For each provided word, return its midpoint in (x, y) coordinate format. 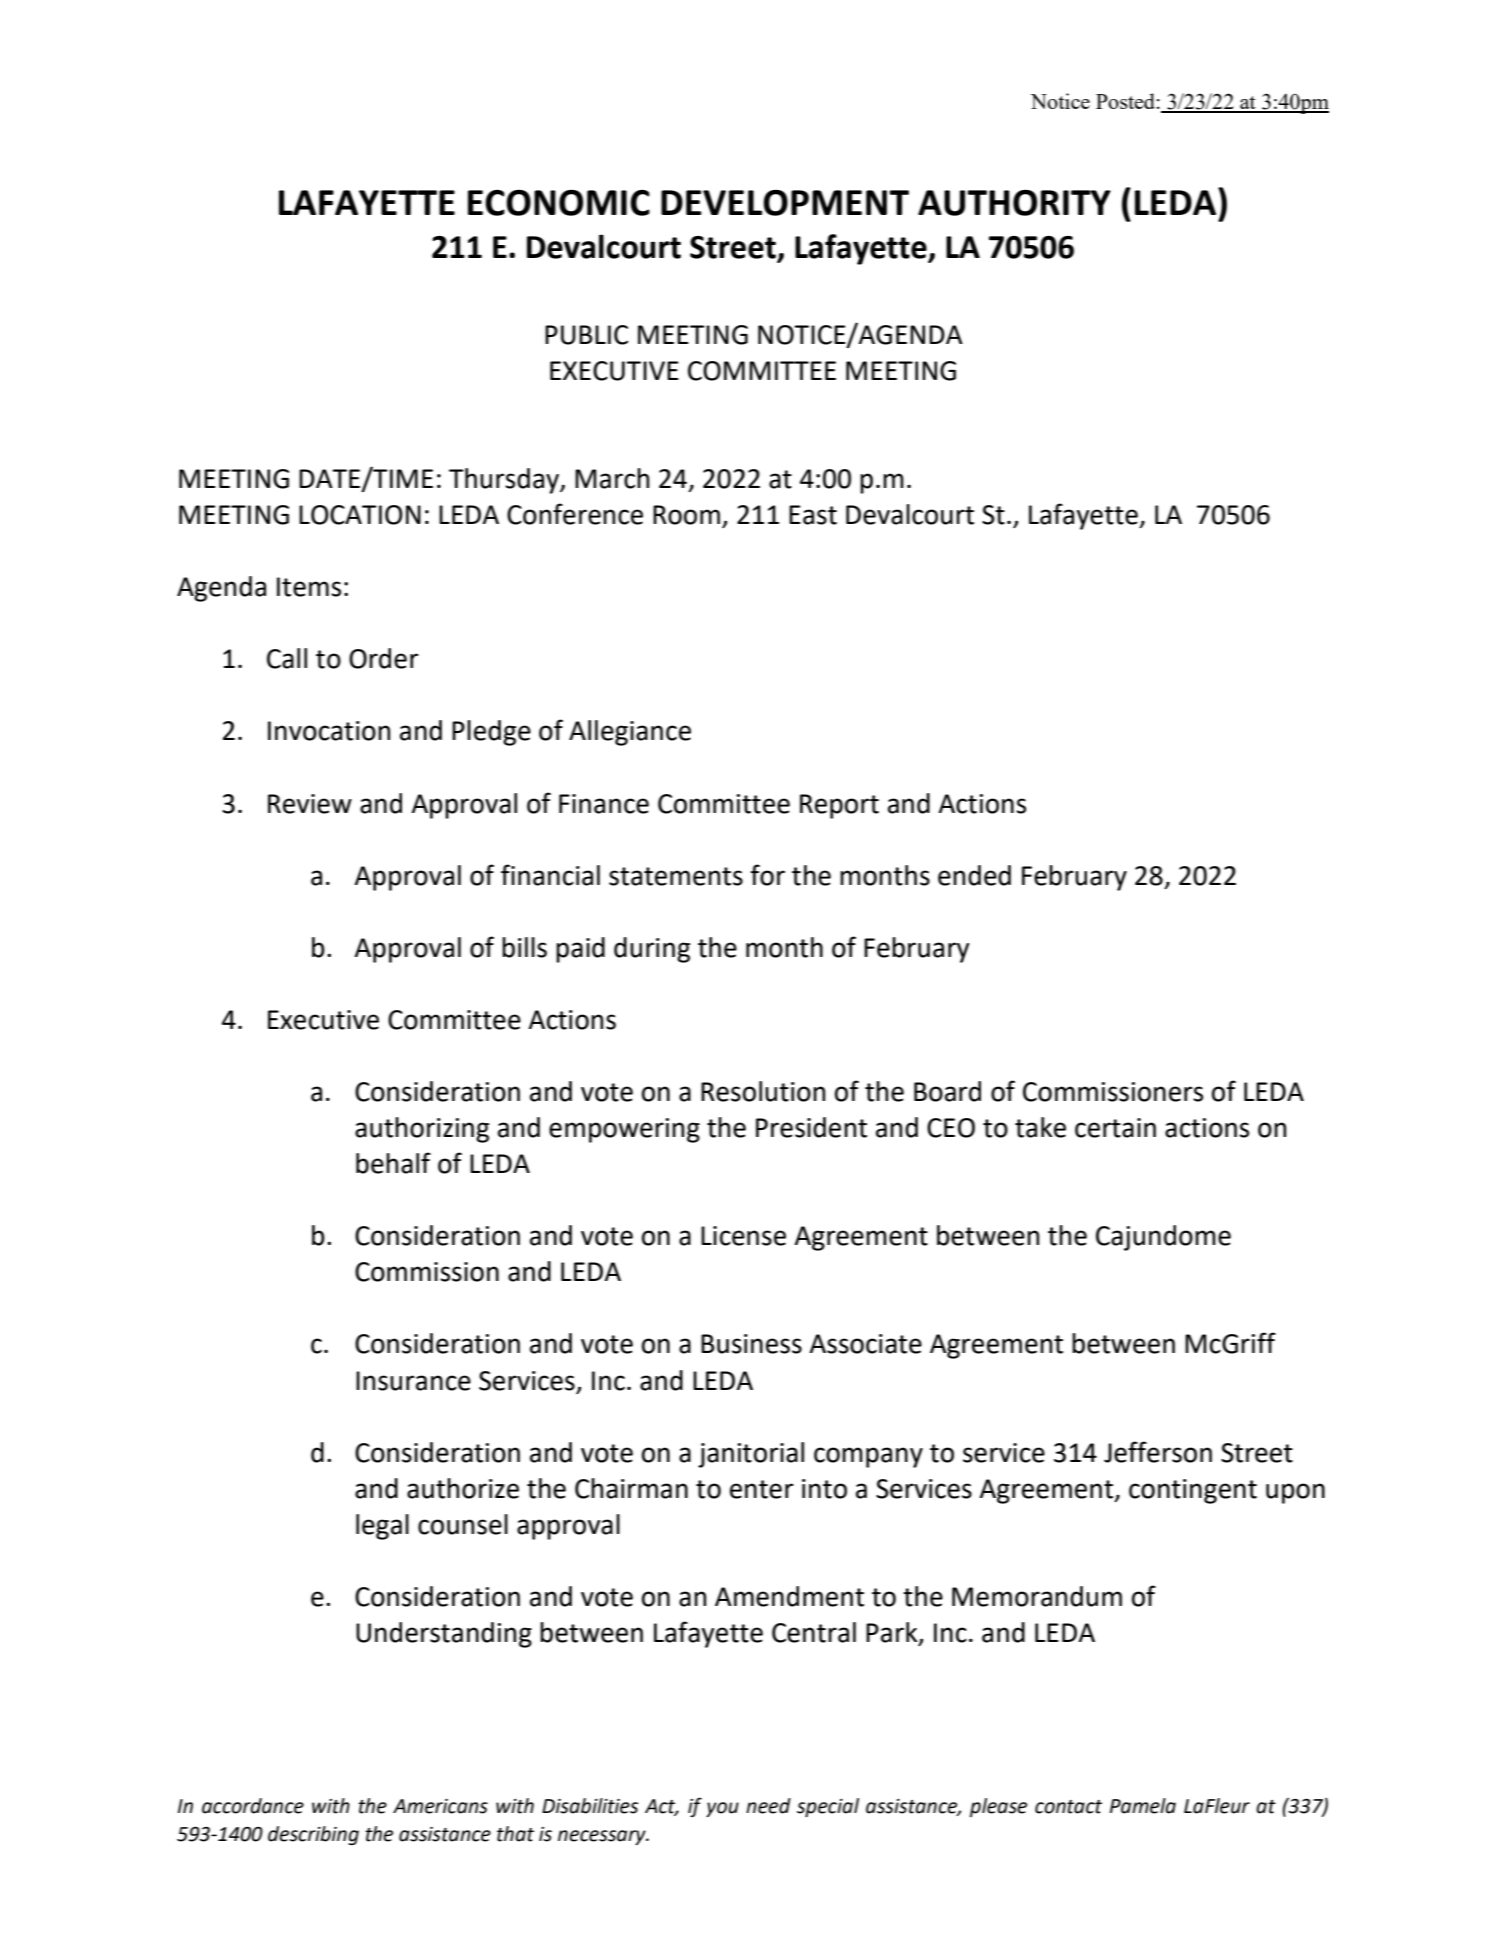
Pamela (1143, 1806)
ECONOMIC (559, 203)
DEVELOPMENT (785, 203)
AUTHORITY (1014, 203)
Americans (440, 1806)
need (768, 1806)
